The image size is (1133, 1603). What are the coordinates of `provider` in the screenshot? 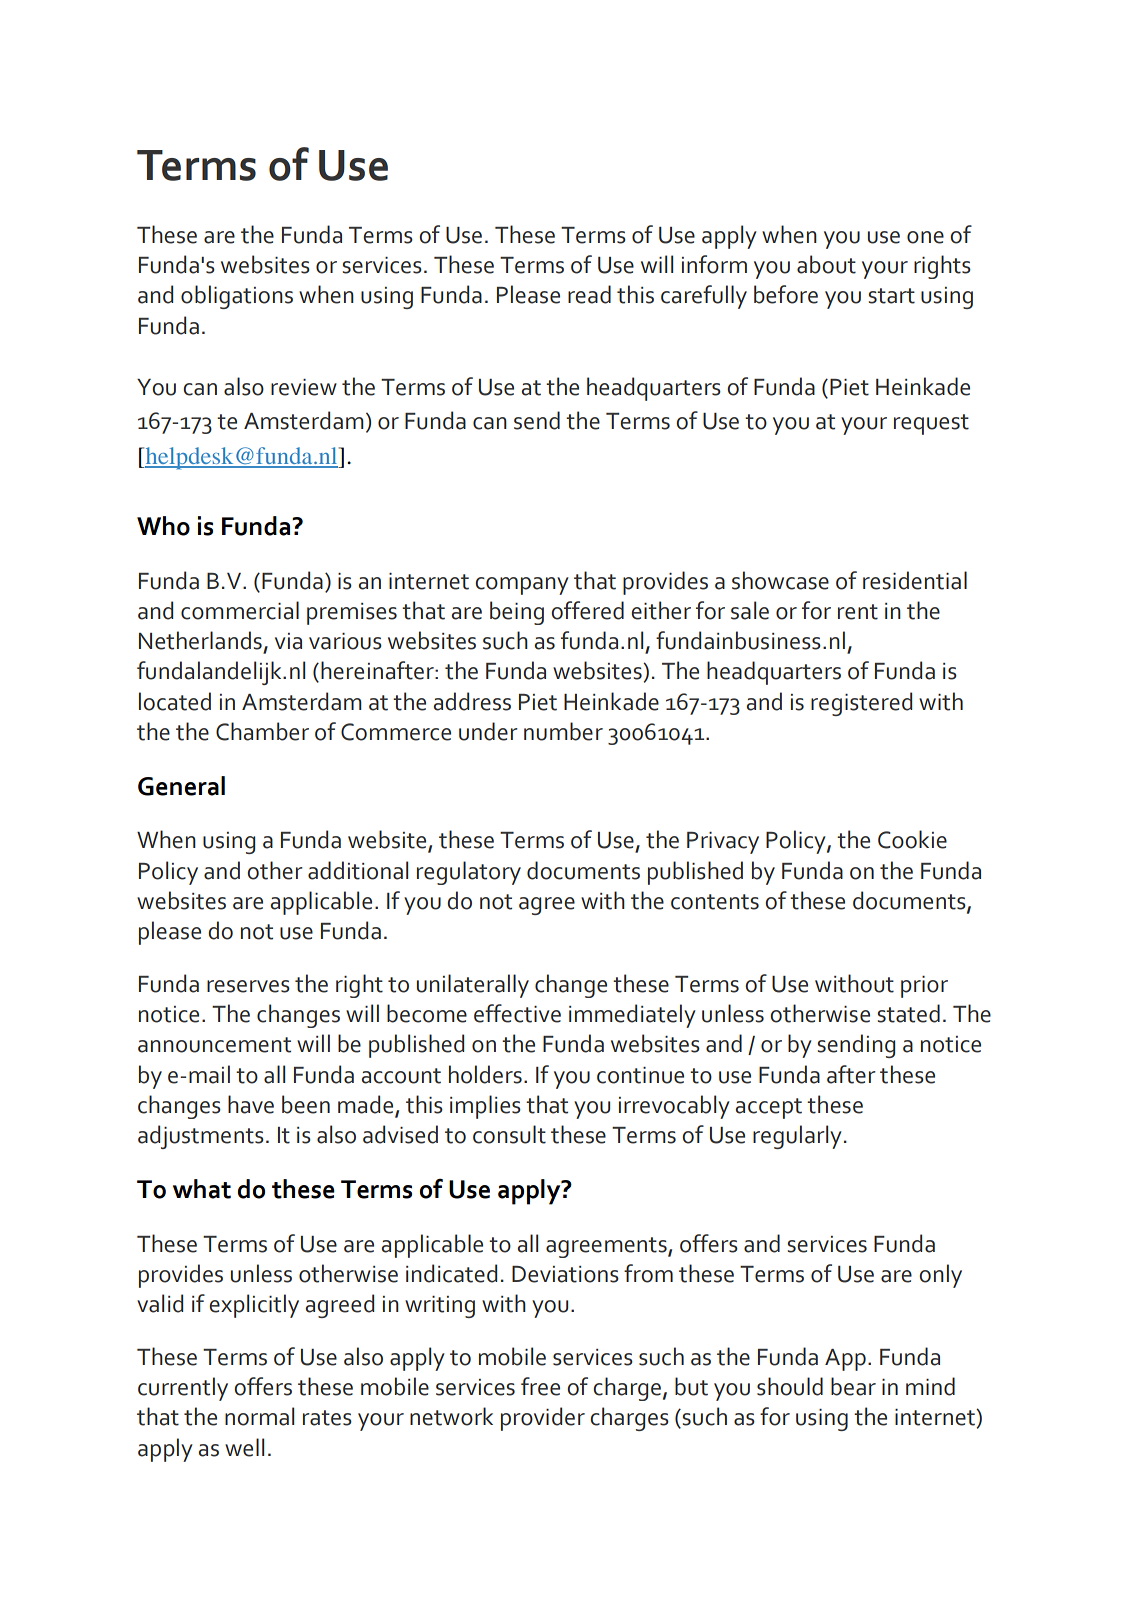 It's located at (543, 1419).
